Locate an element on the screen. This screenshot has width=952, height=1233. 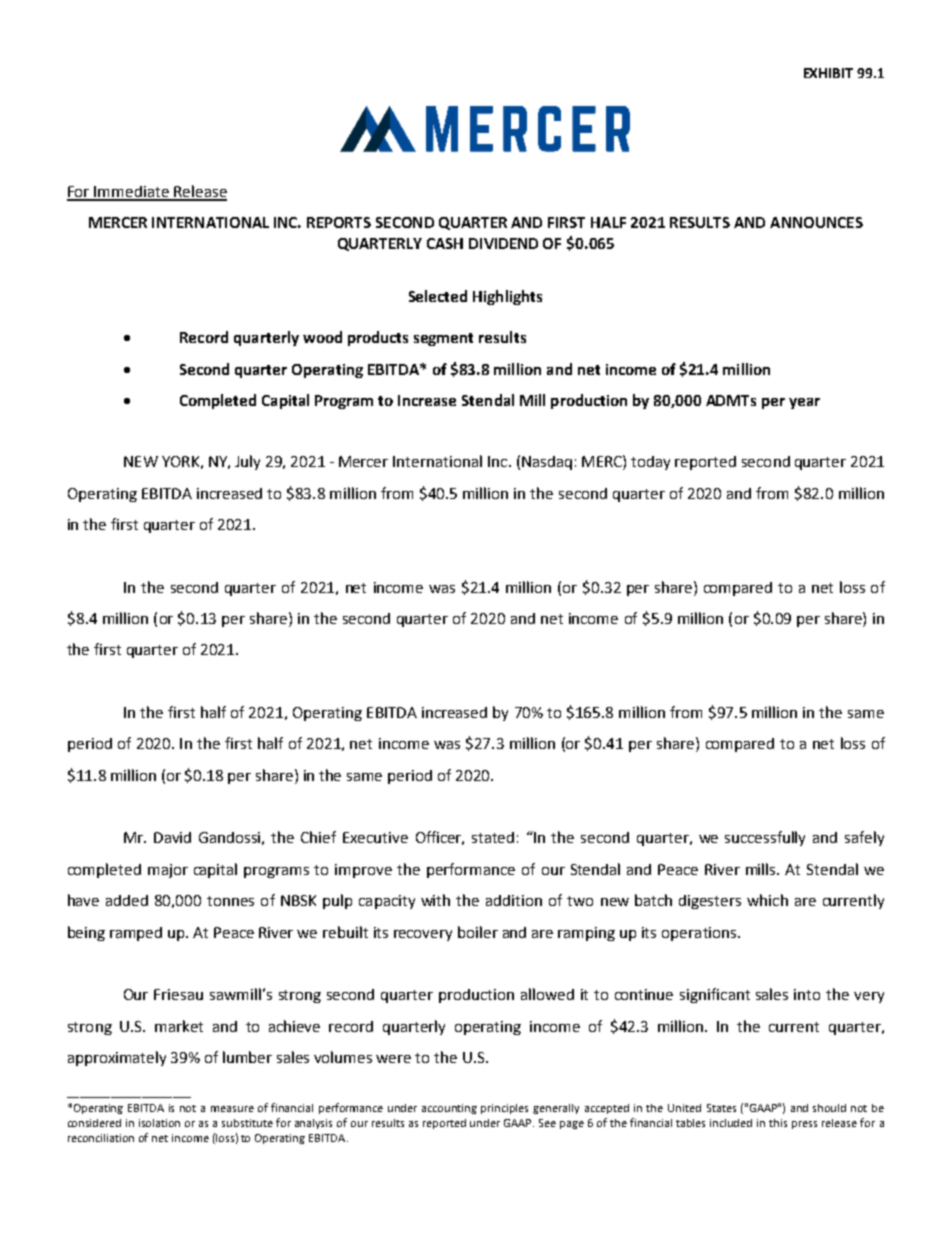
Immediate is located at coordinates (132, 193).
